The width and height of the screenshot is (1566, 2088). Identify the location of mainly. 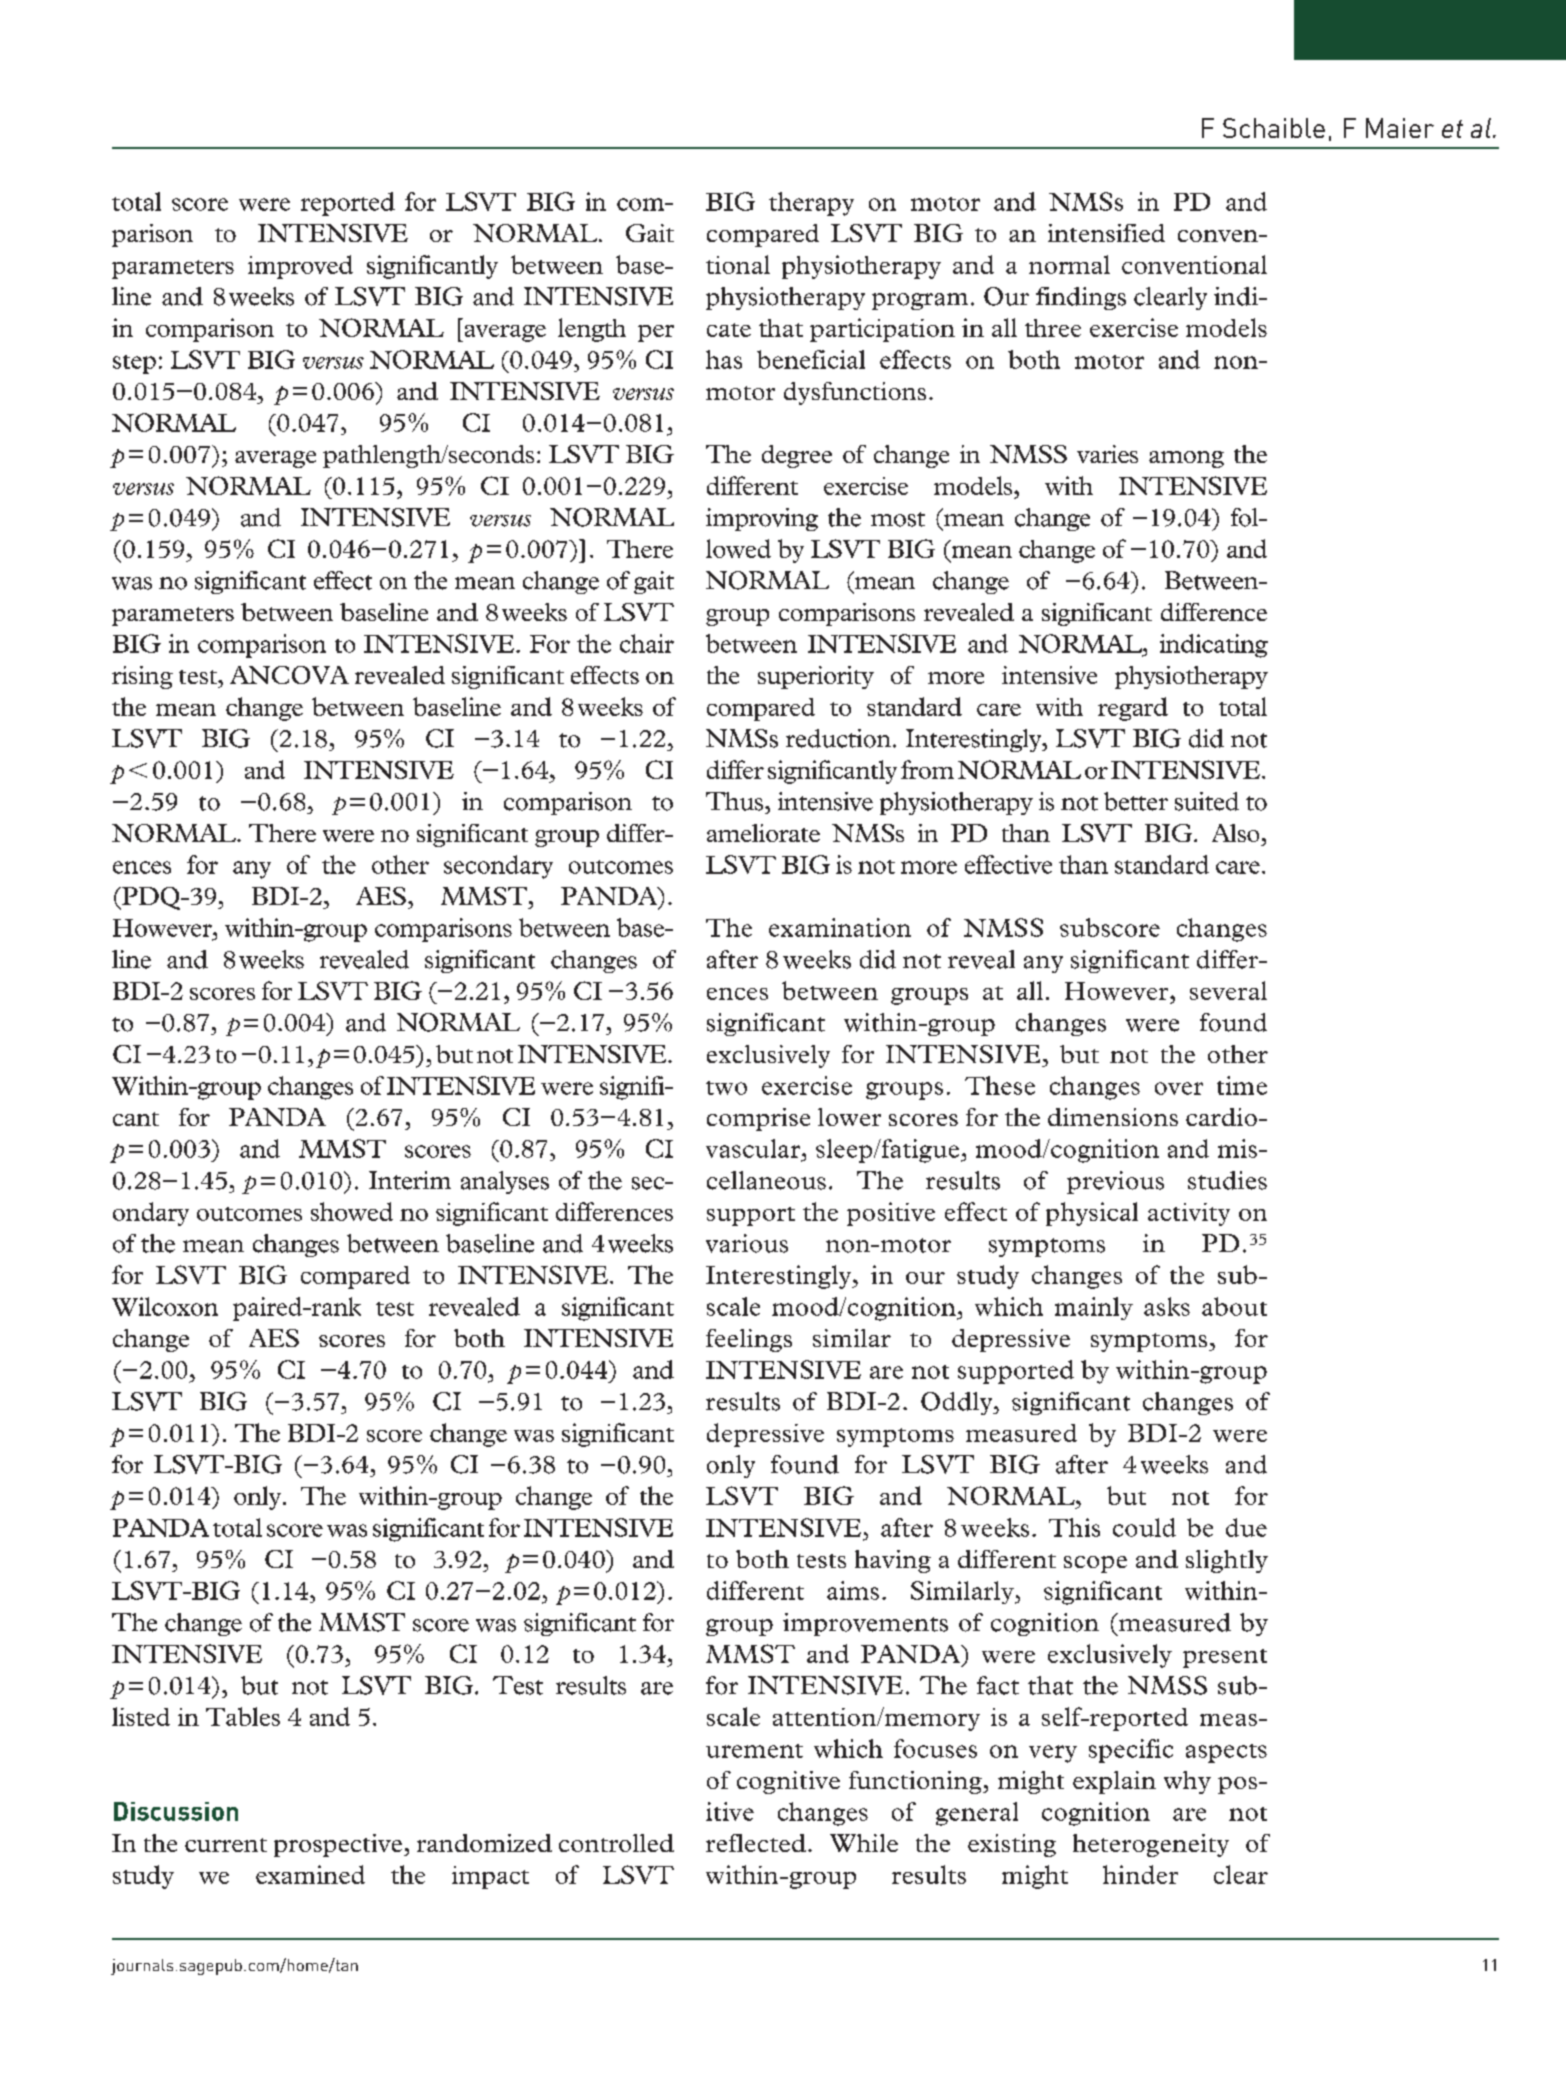
(1094, 1308).
